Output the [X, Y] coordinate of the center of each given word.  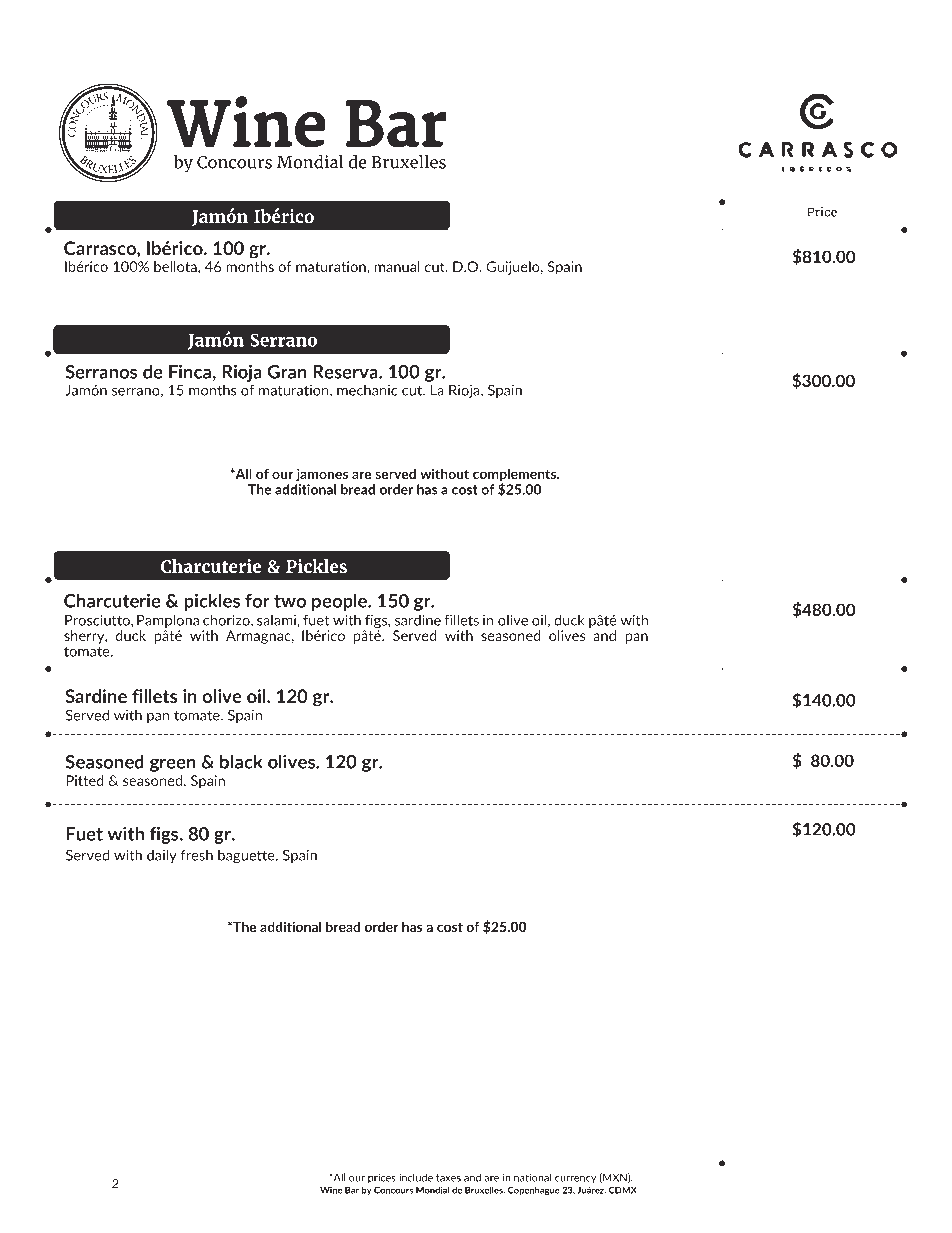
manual [397, 266]
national [532, 1177]
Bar [352, 1190]
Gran [287, 372]
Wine [331, 1190]
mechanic [367, 390]
